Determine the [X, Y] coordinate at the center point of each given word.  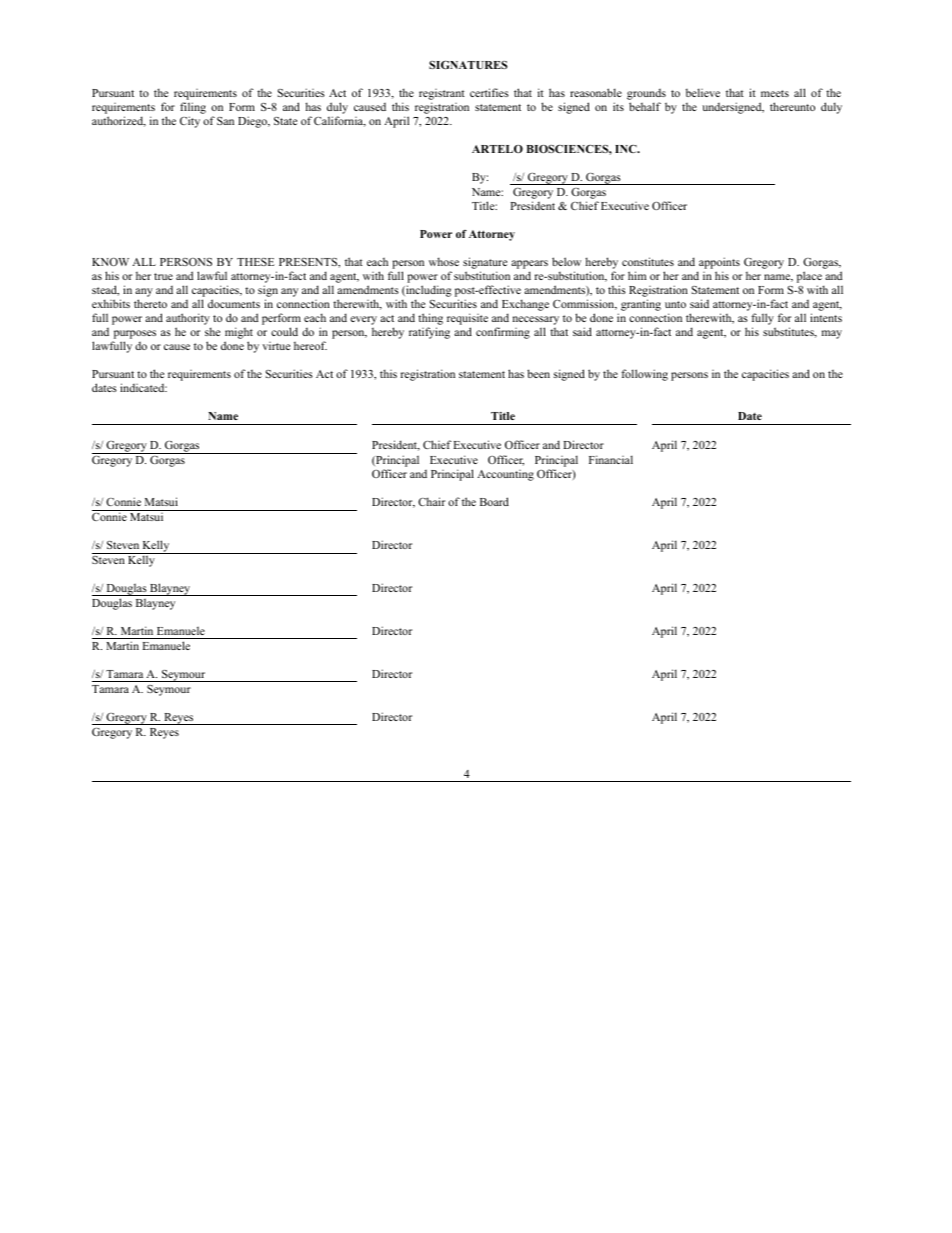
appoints [718, 264]
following [644, 375]
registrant [442, 96]
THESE [256, 262]
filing [193, 109]
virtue [276, 346]
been [538, 373]
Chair [431, 501]
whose [444, 261]
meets [775, 93]
